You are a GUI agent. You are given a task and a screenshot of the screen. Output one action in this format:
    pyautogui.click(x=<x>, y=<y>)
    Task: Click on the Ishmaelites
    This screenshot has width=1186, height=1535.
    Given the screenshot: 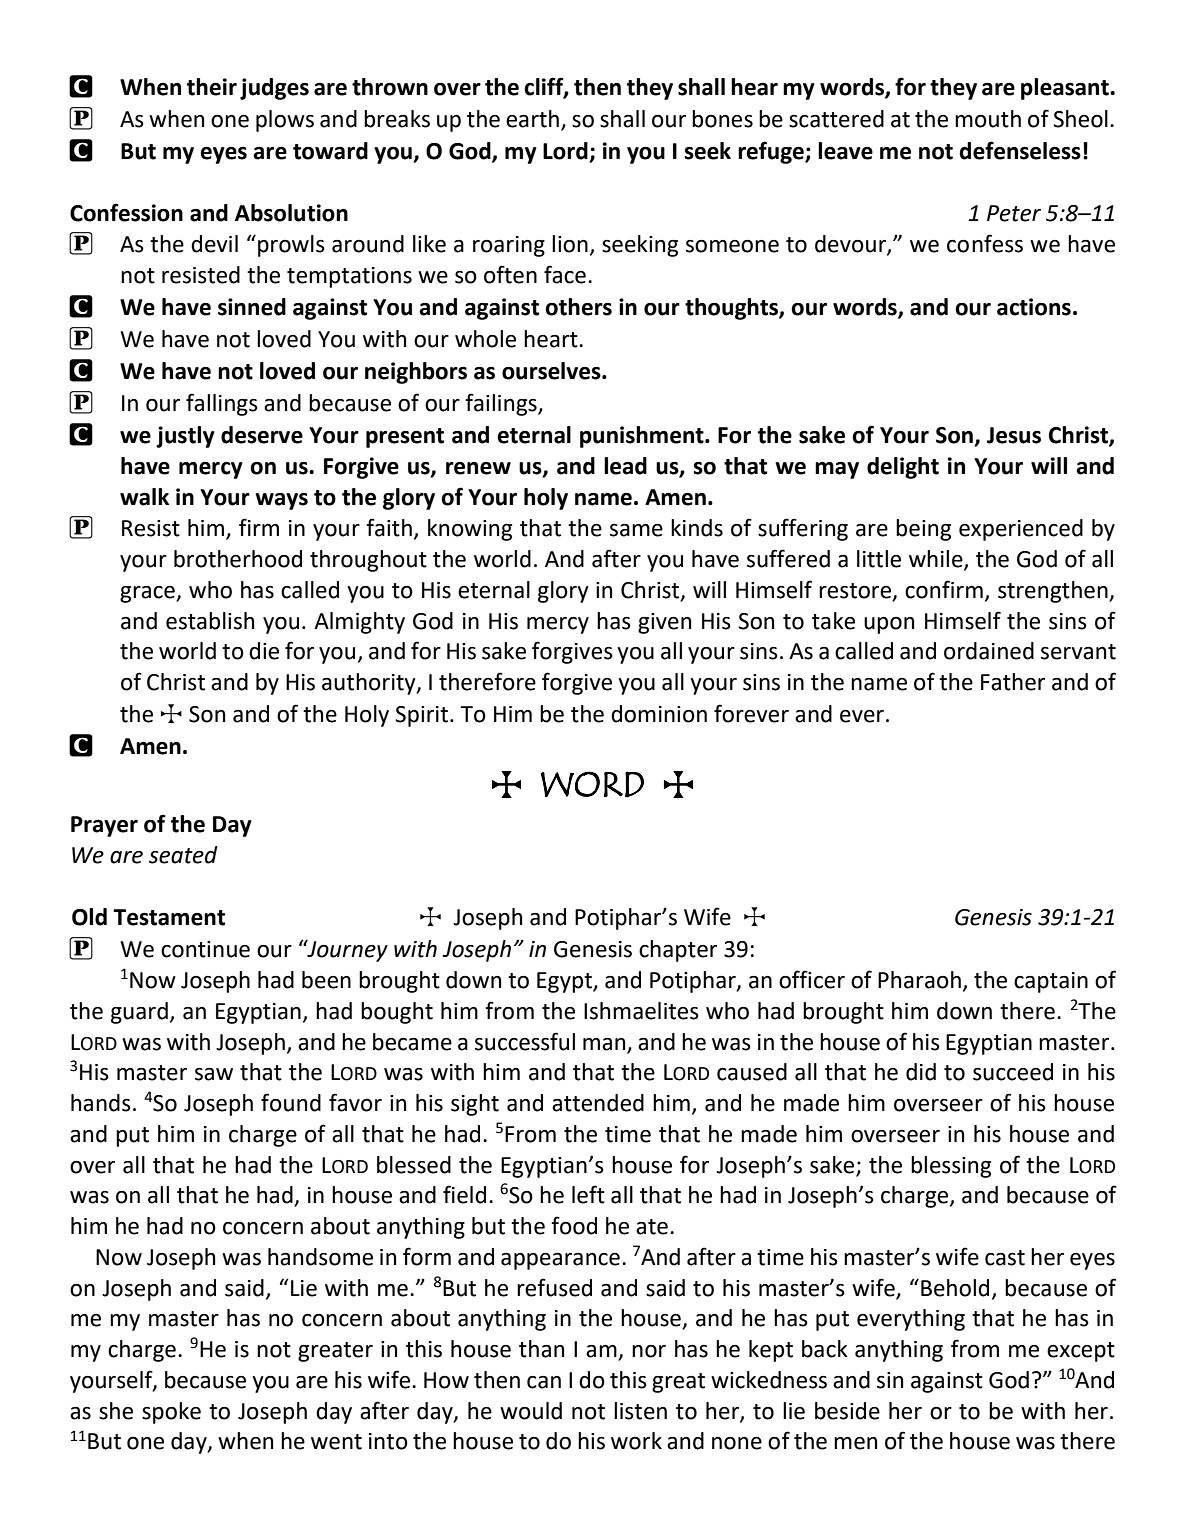 What is the action you would take?
    pyautogui.click(x=641, y=1011)
